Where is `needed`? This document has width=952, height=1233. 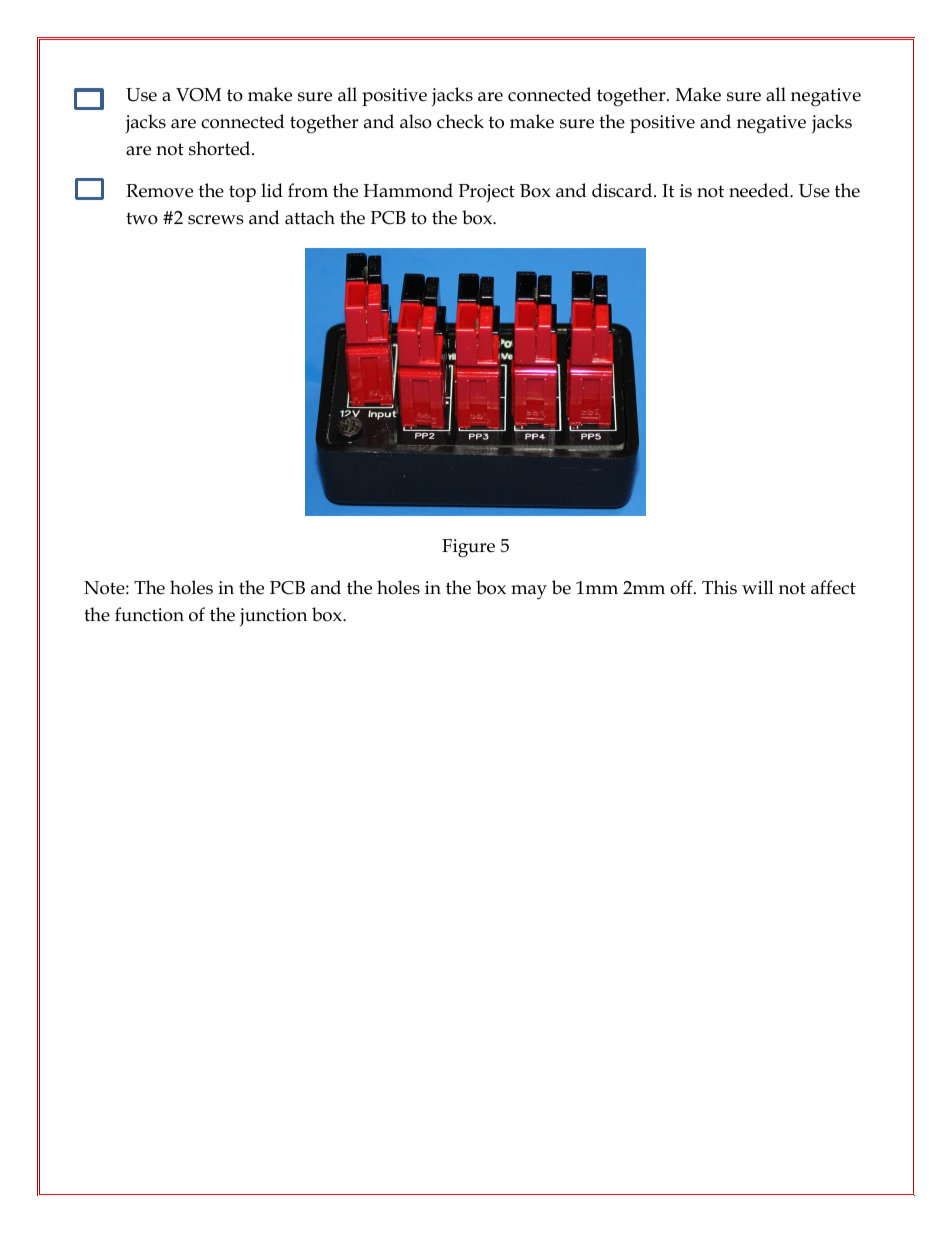
needed is located at coordinates (760, 190).
